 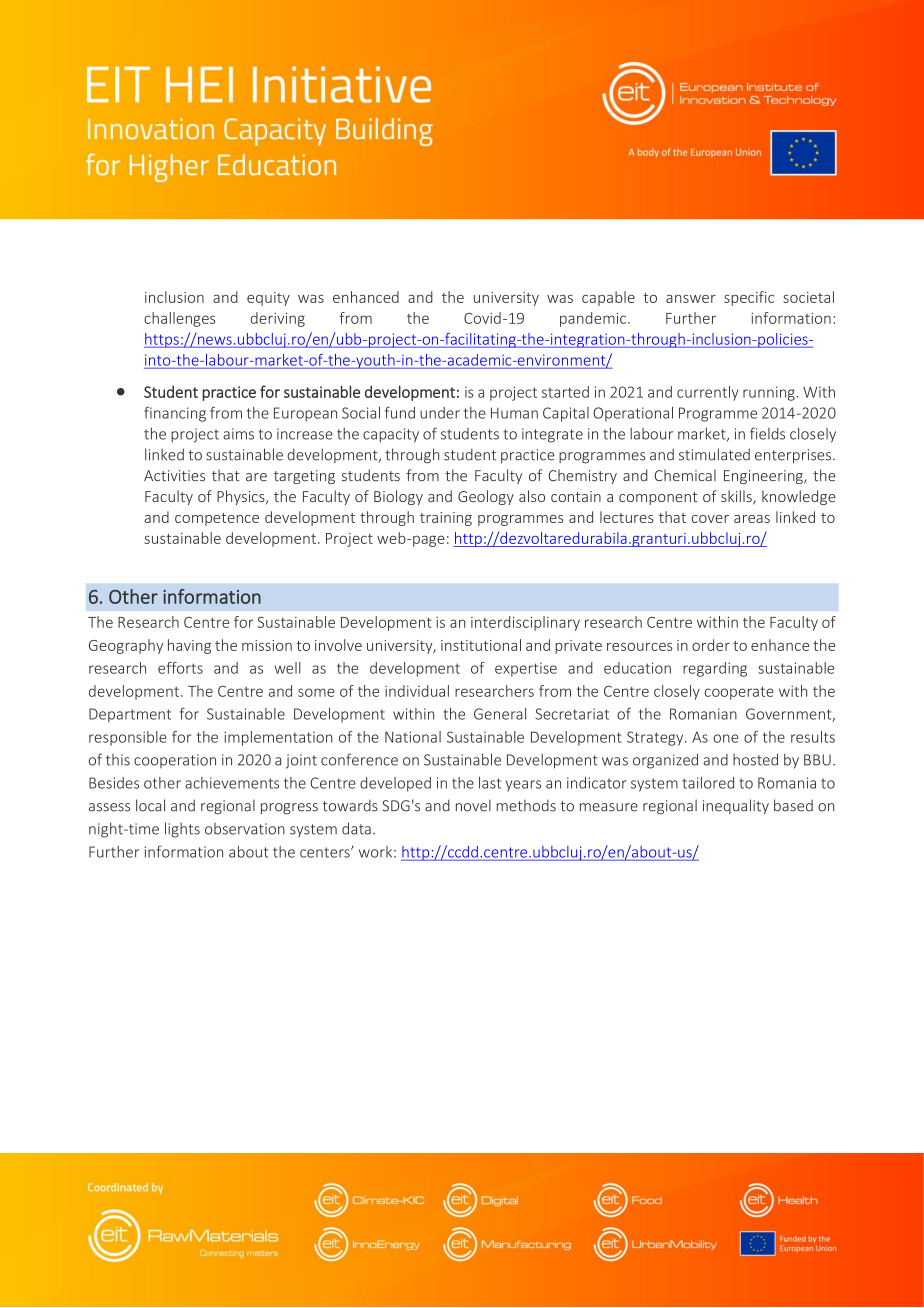 I want to click on capacity, so click(x=391, y=435).
